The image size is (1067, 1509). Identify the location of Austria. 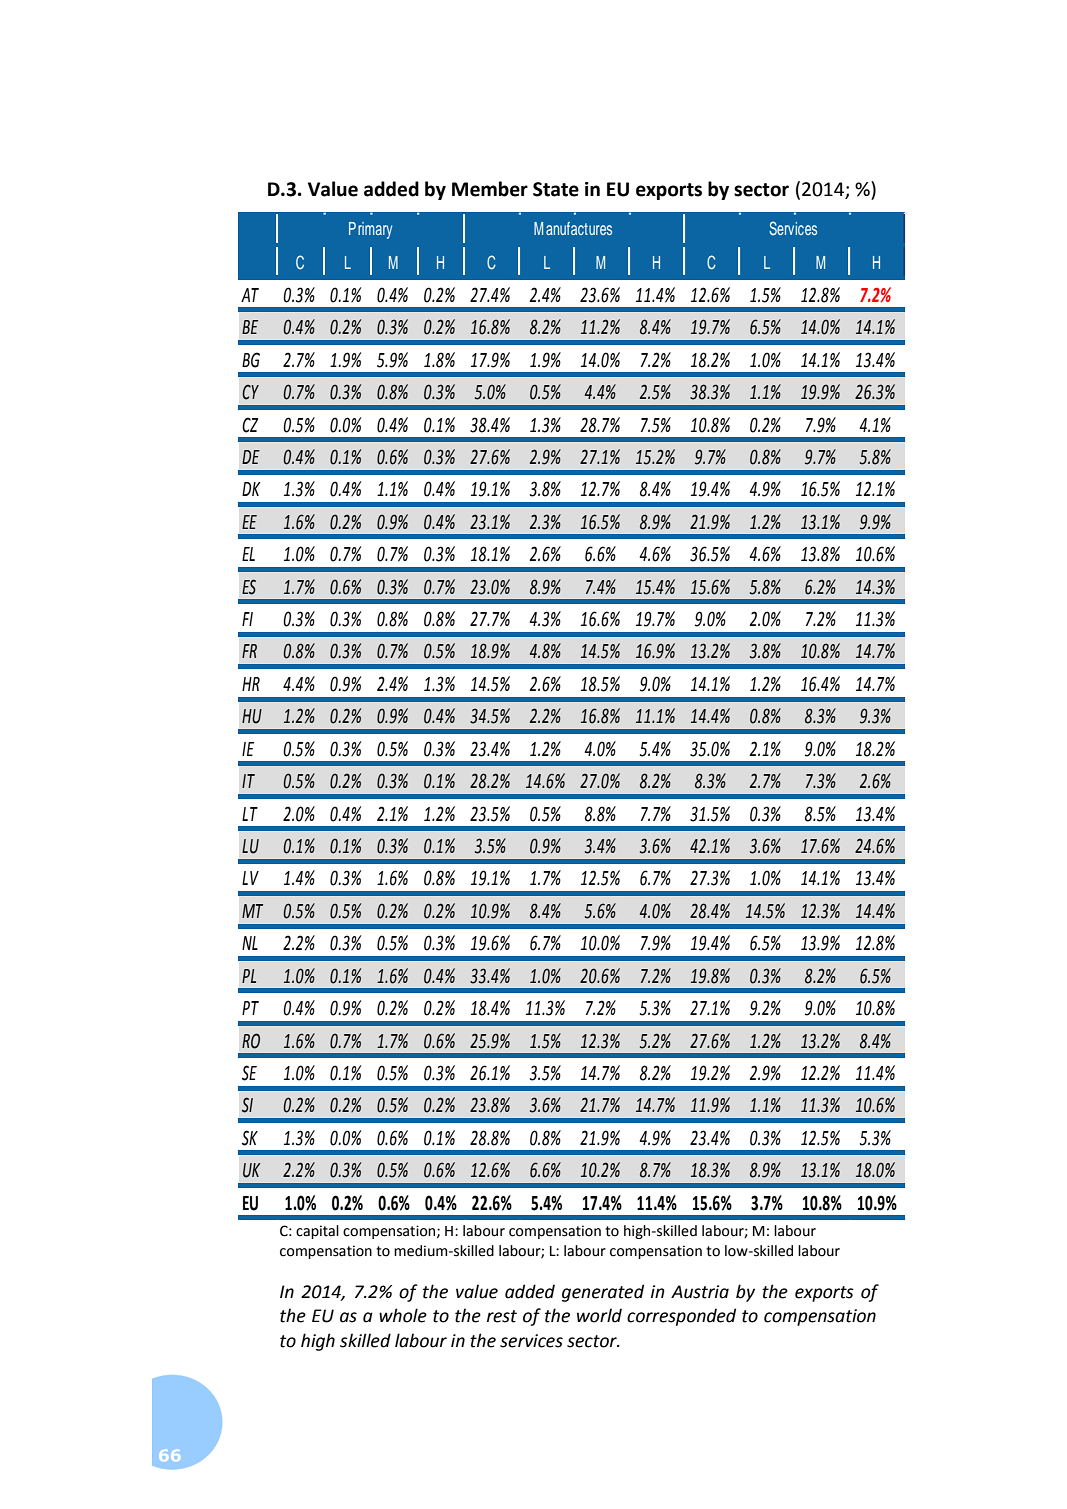
(700, 1292).
